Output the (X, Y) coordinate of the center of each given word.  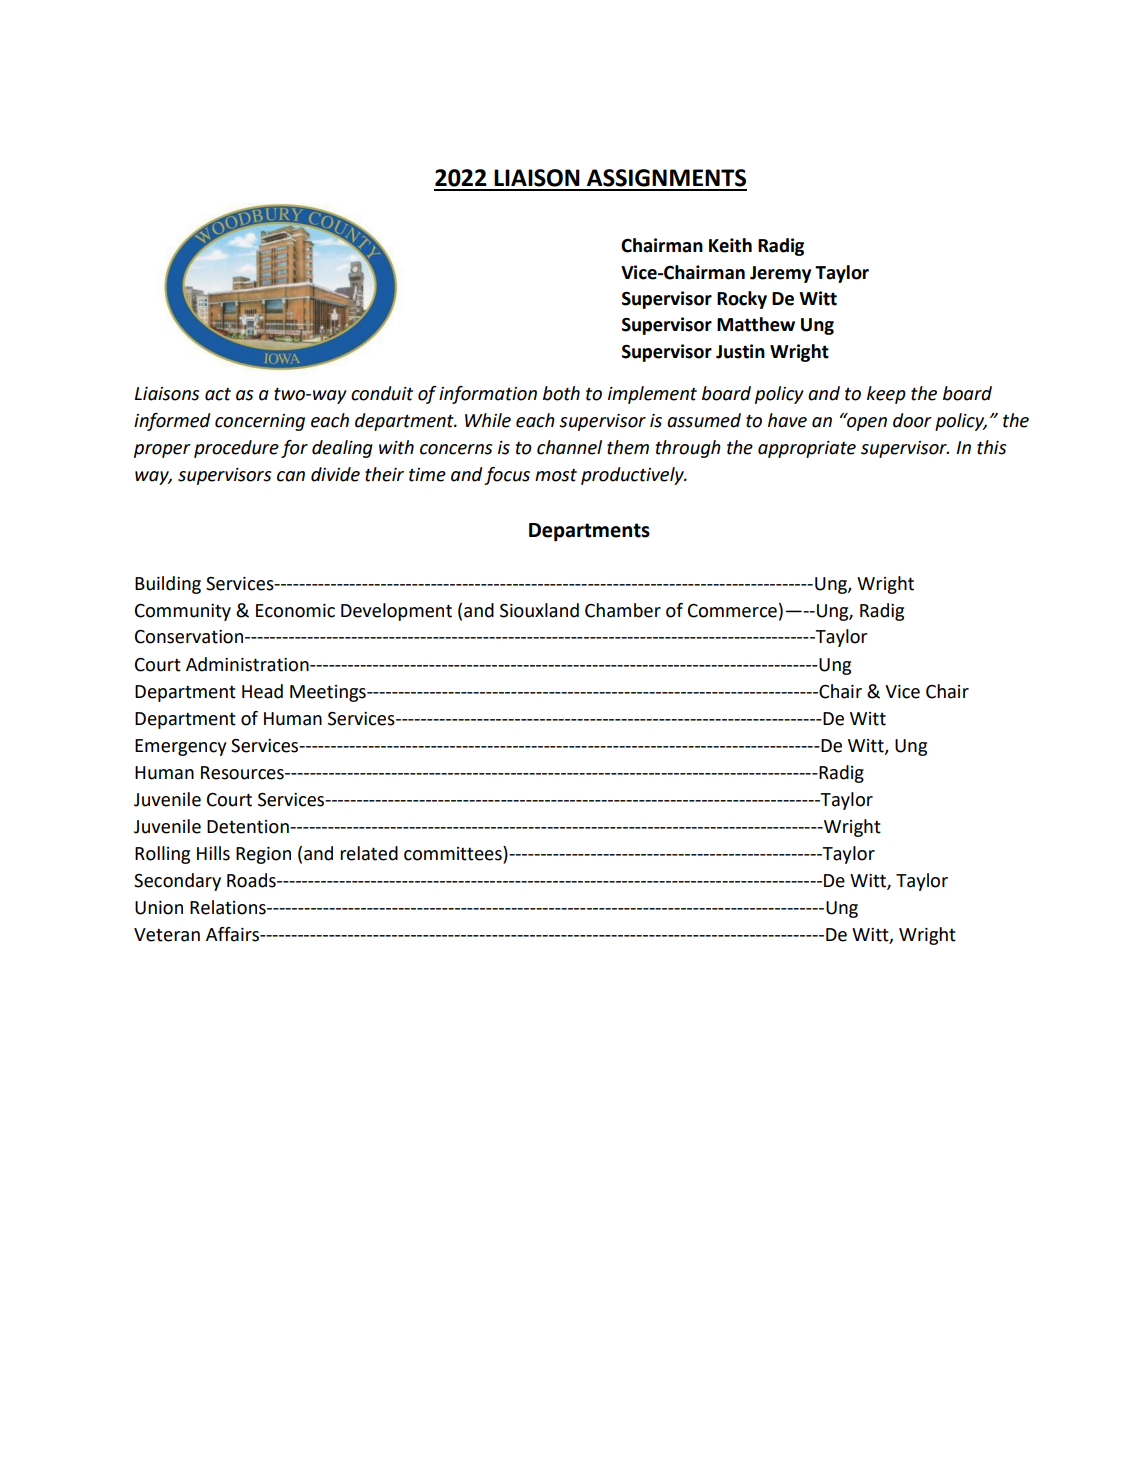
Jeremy (780, 274)
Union (159, 908)
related (369, 853)
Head (262, 691)
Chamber (623, 610)
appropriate (807, 449)
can (291, 476)
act (218, 394)
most (556, 475)
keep (886, 395)
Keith (730, 245)
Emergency (181, 747)
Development (396, 612)
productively (633, 476)
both (561, 393)
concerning (260, 422)
